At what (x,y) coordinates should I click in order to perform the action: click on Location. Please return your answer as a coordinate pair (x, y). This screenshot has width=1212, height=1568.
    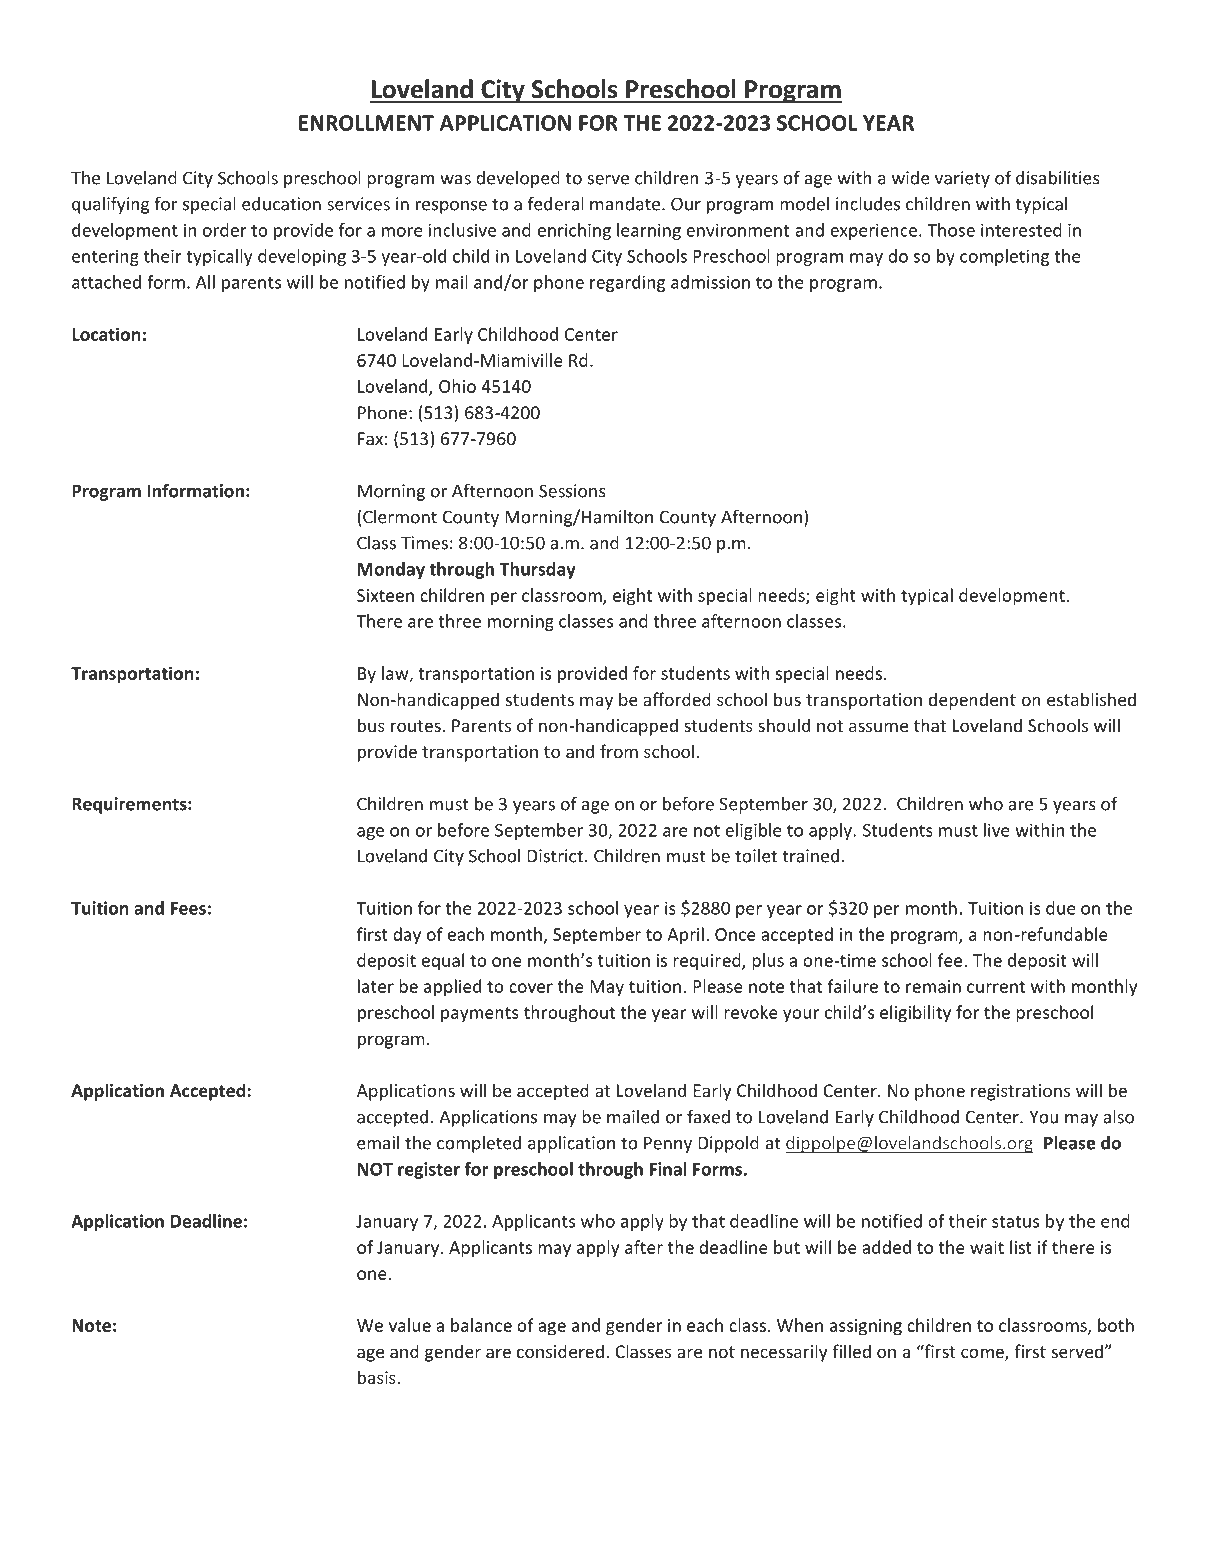
    Looking at the image, I should click on (106, 334).
